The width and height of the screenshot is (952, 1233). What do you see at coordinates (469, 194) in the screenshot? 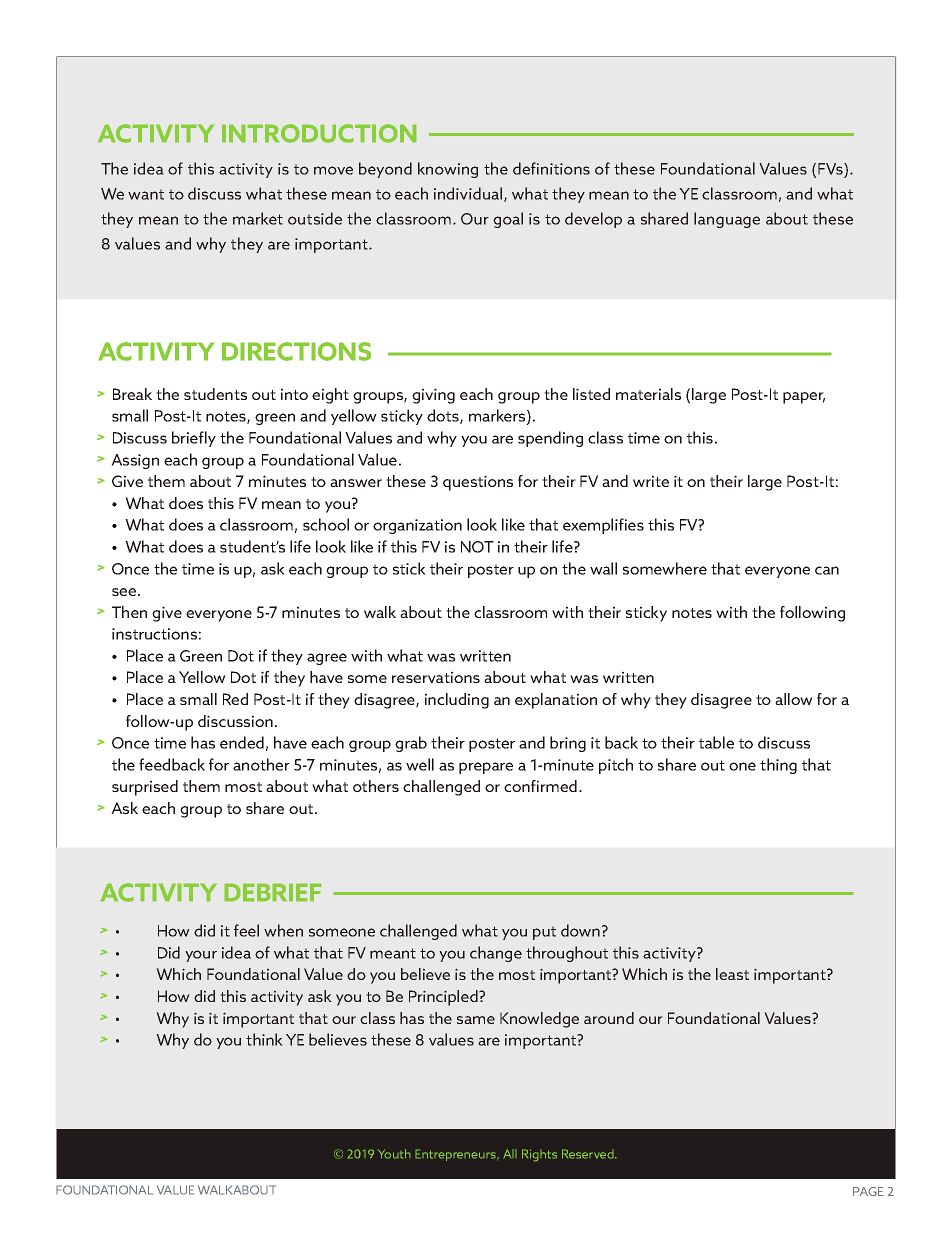
I see `individual` at bounding box center [469, 194].
